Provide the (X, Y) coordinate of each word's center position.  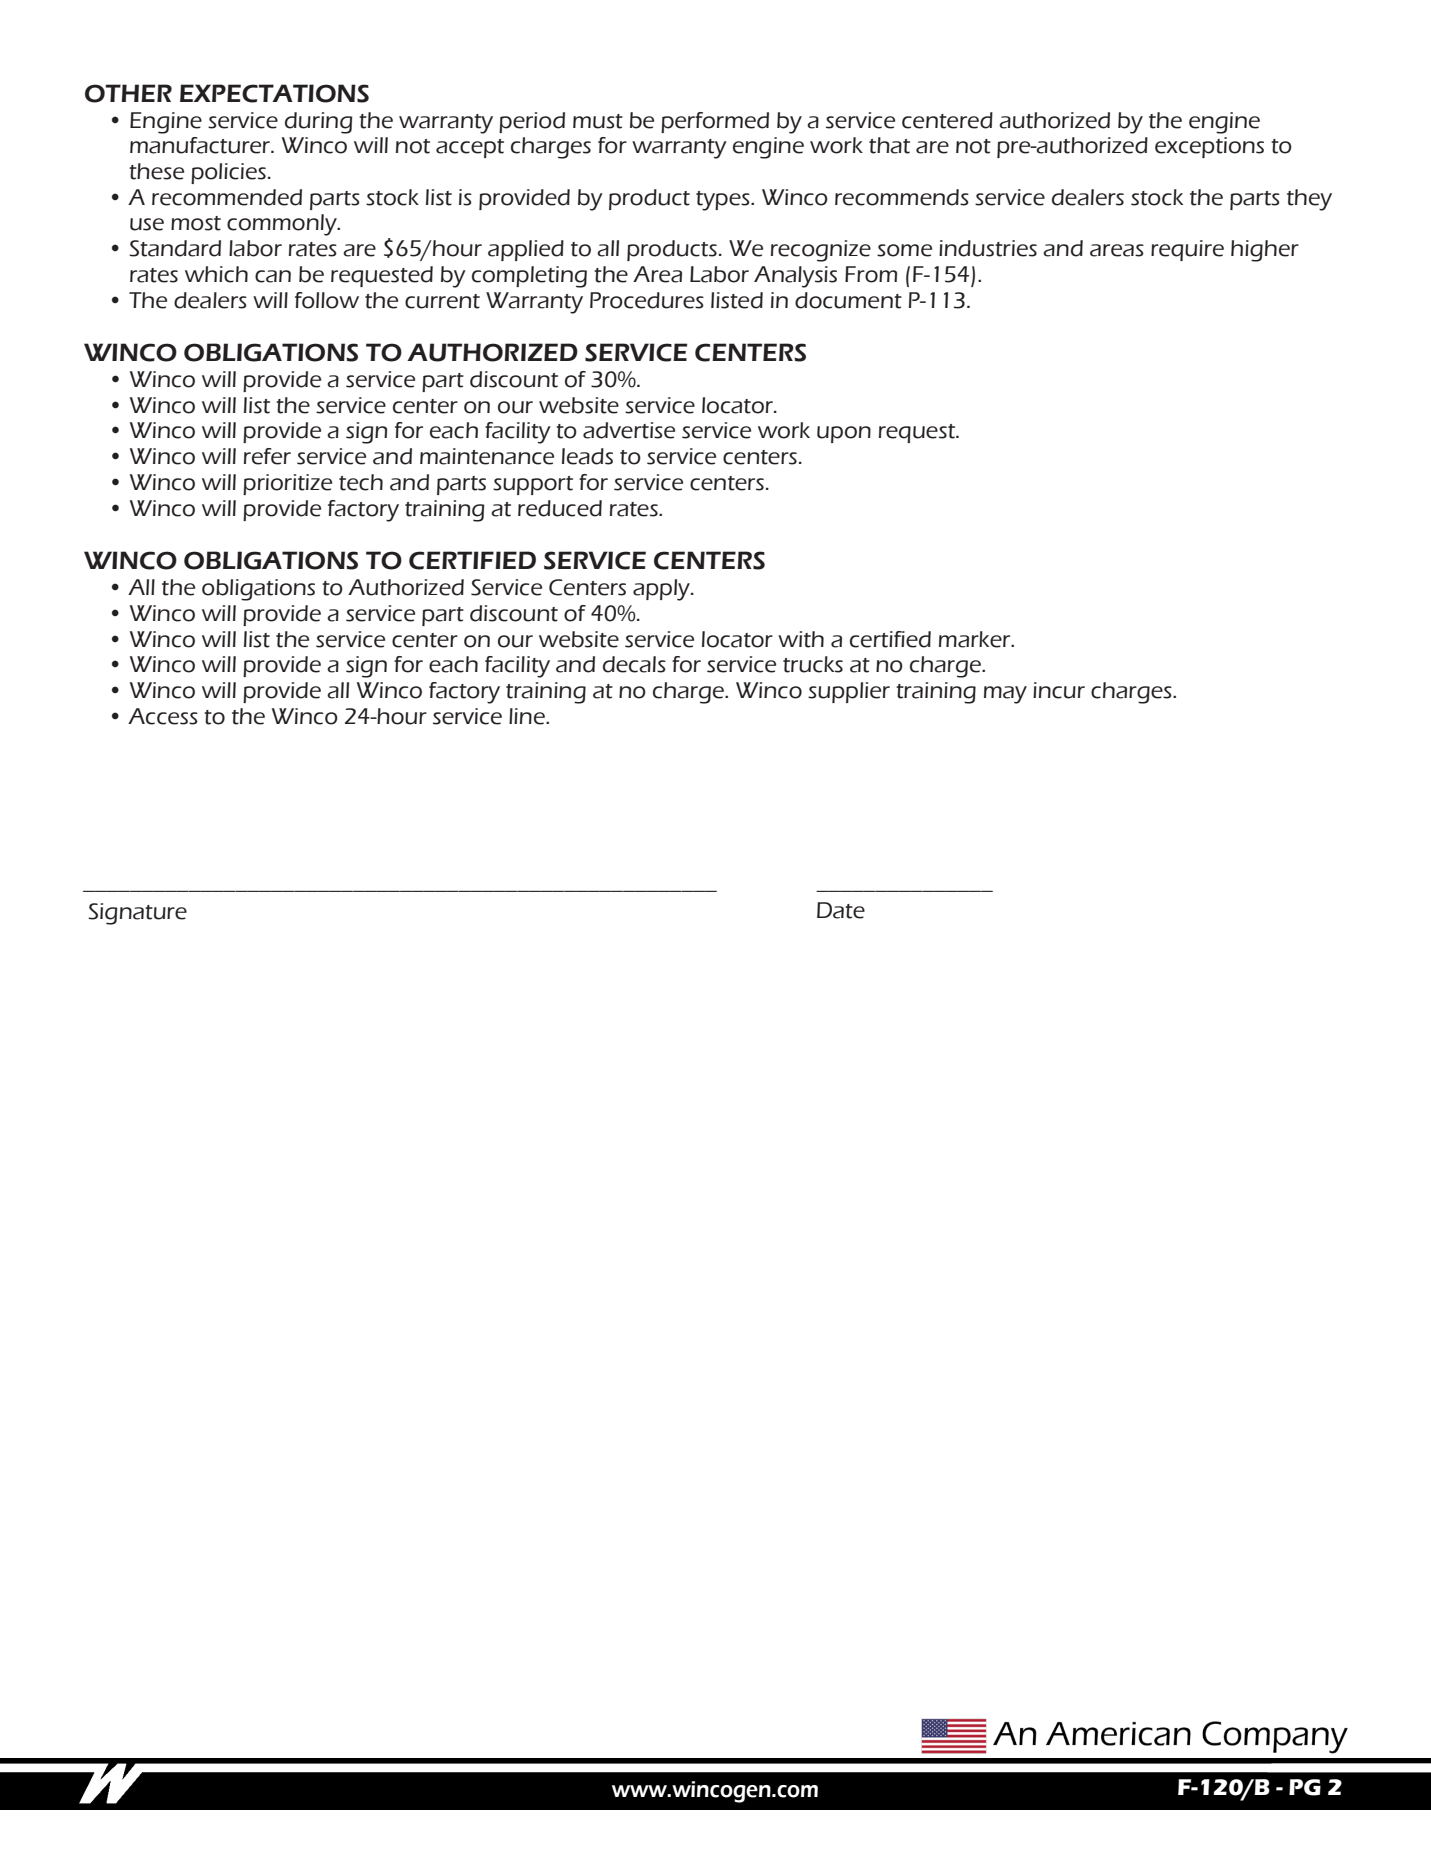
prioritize (287, 484)
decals (634, 664)
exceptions (1209, 147)
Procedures (647, 300)
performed (715, 122)
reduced (560, 508)
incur (1059, 690)
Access (163, 716)
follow (327, 300)
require (1187, 250)
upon (844, 434)
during (319, 123)
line (528, 716)
